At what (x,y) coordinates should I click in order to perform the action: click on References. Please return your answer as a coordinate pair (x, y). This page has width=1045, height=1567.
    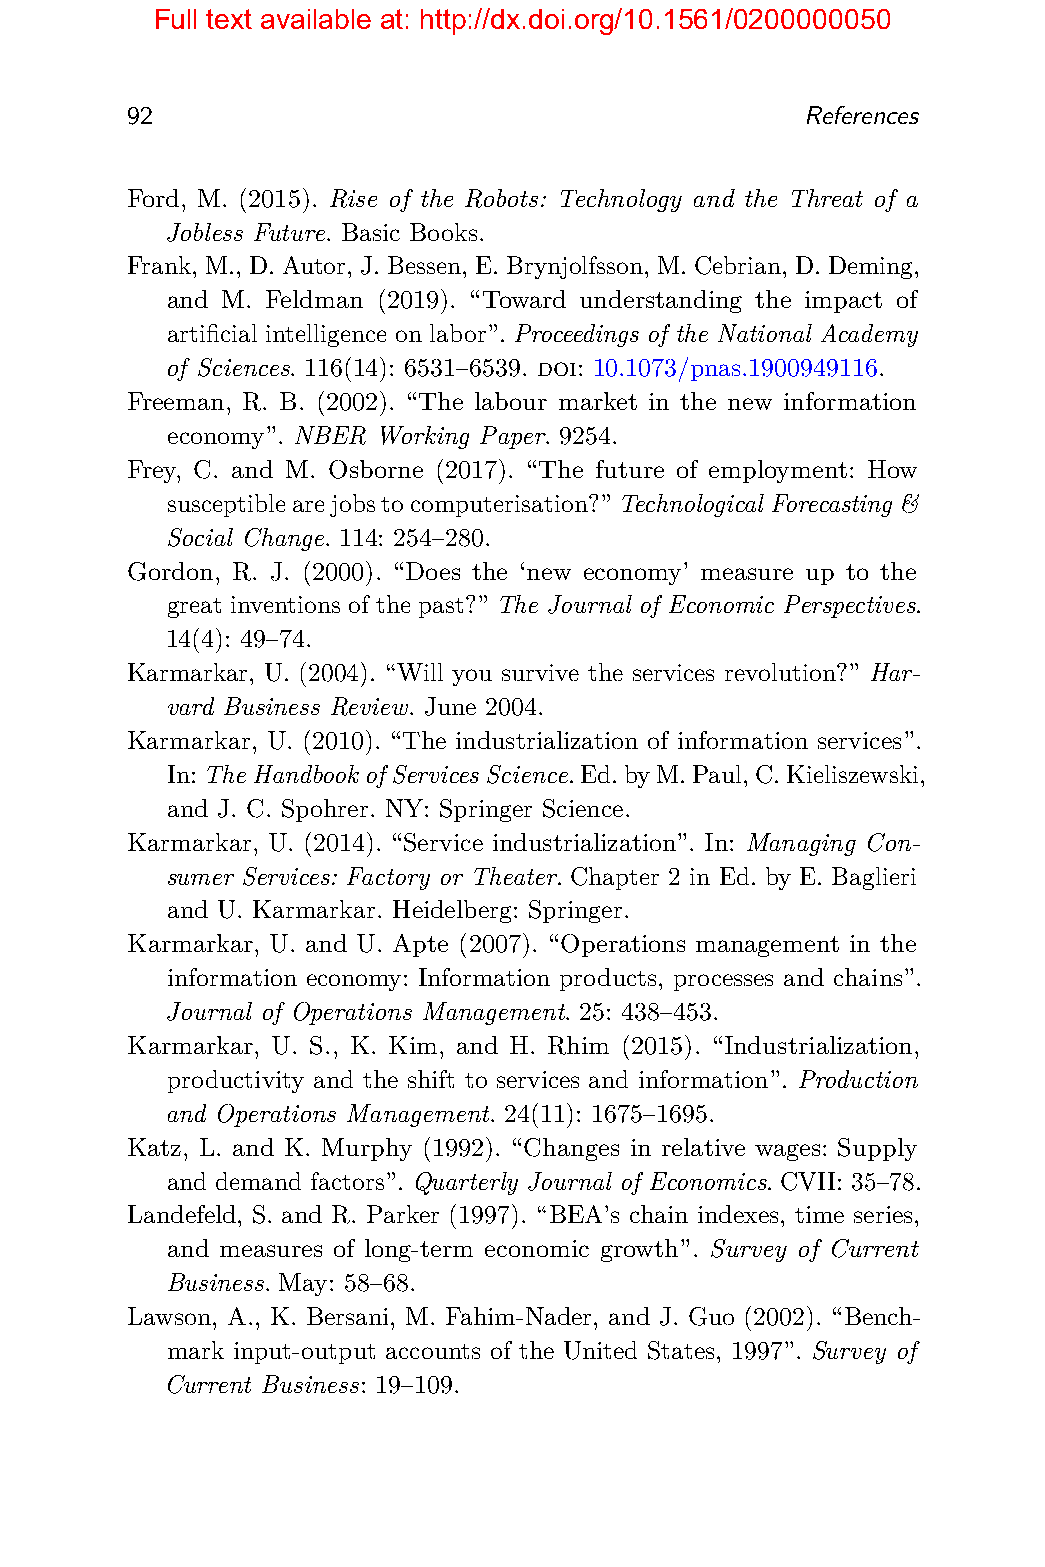
    Looking at the image, I should click on (863, 115).
